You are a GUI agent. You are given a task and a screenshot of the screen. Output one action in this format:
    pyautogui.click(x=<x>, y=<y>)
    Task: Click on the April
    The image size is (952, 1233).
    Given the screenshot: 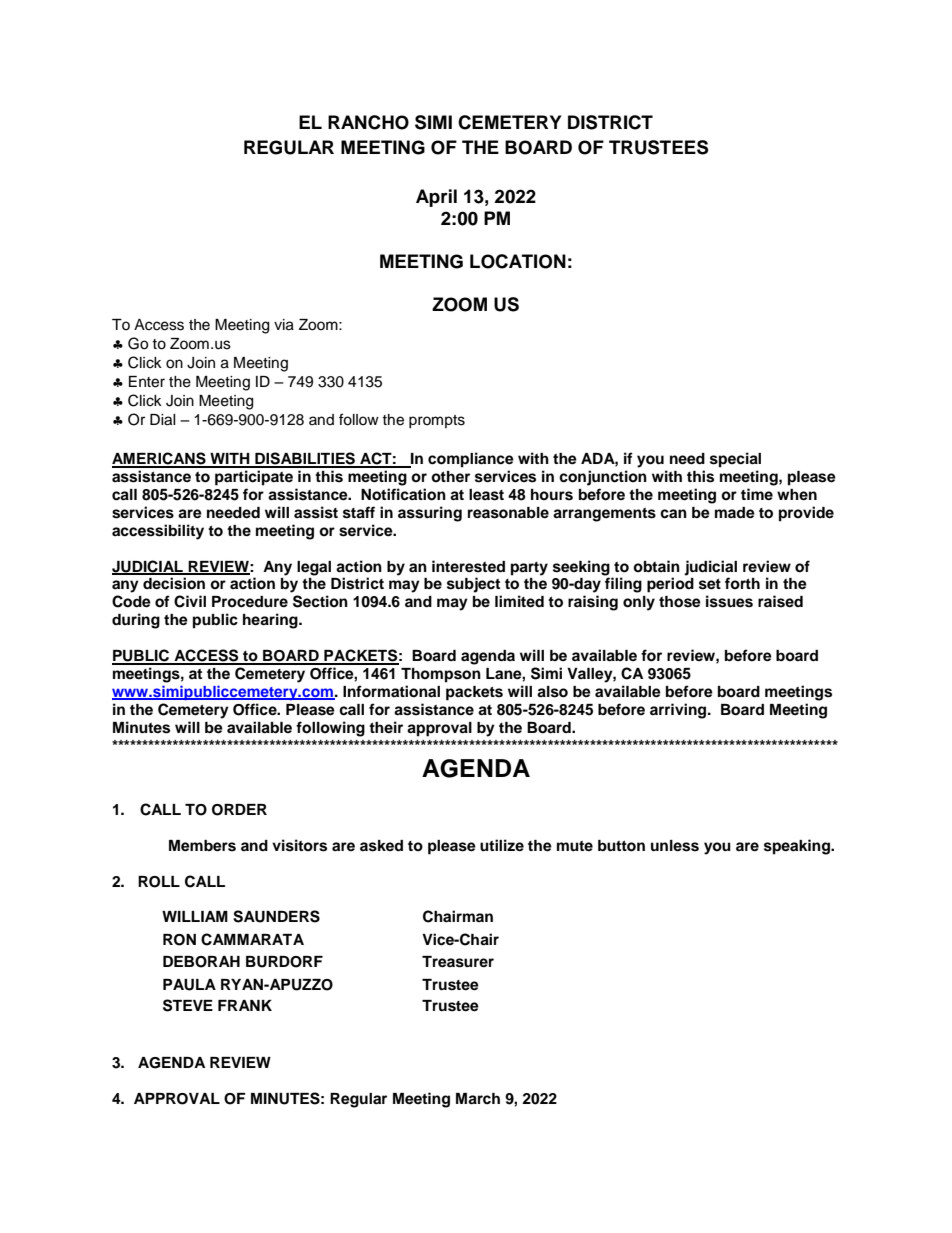 What is the action you would take?
    pyautogui.click(x=436, y=198)
